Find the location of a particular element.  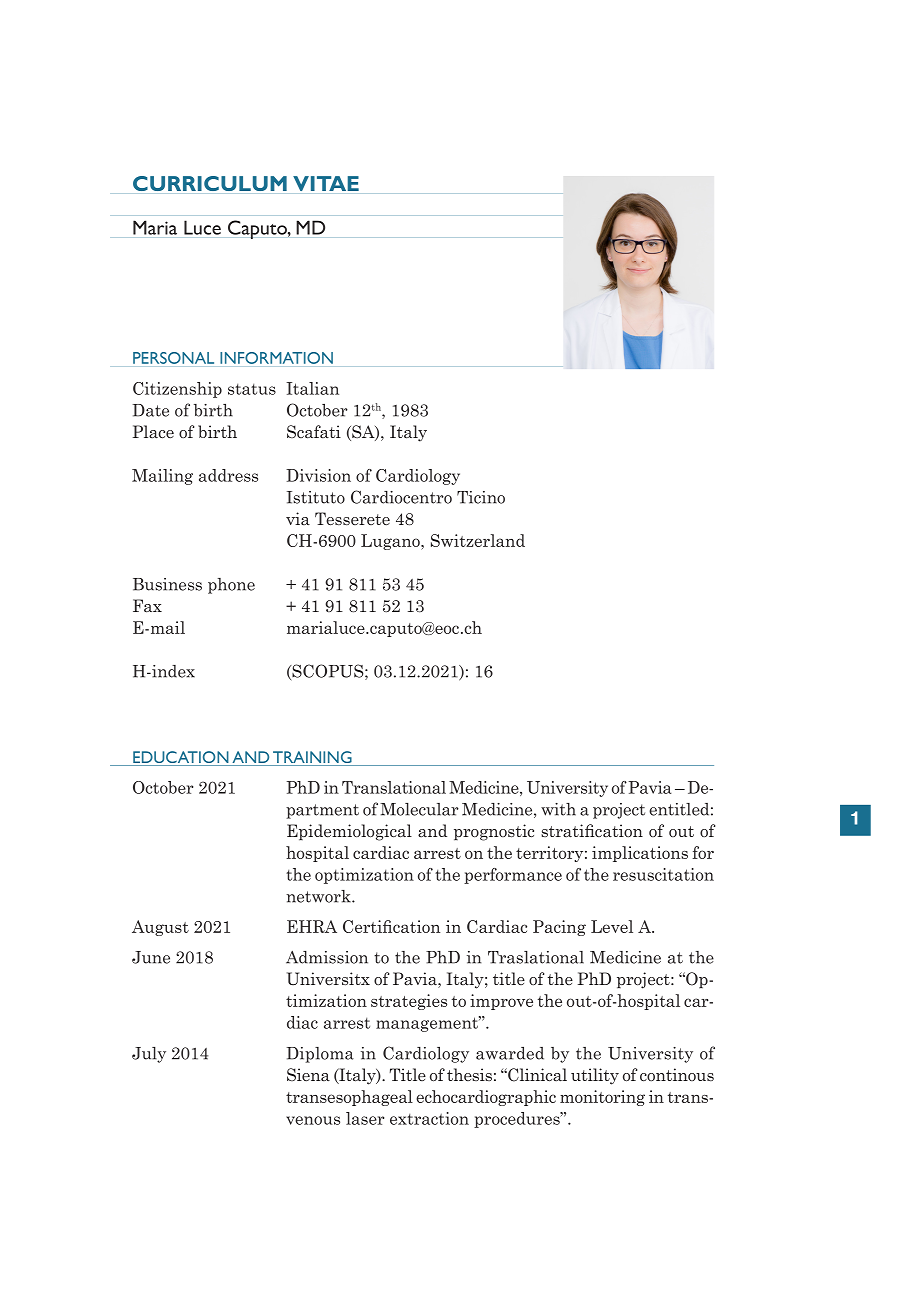

July is located at coordinates (149, 1055).
